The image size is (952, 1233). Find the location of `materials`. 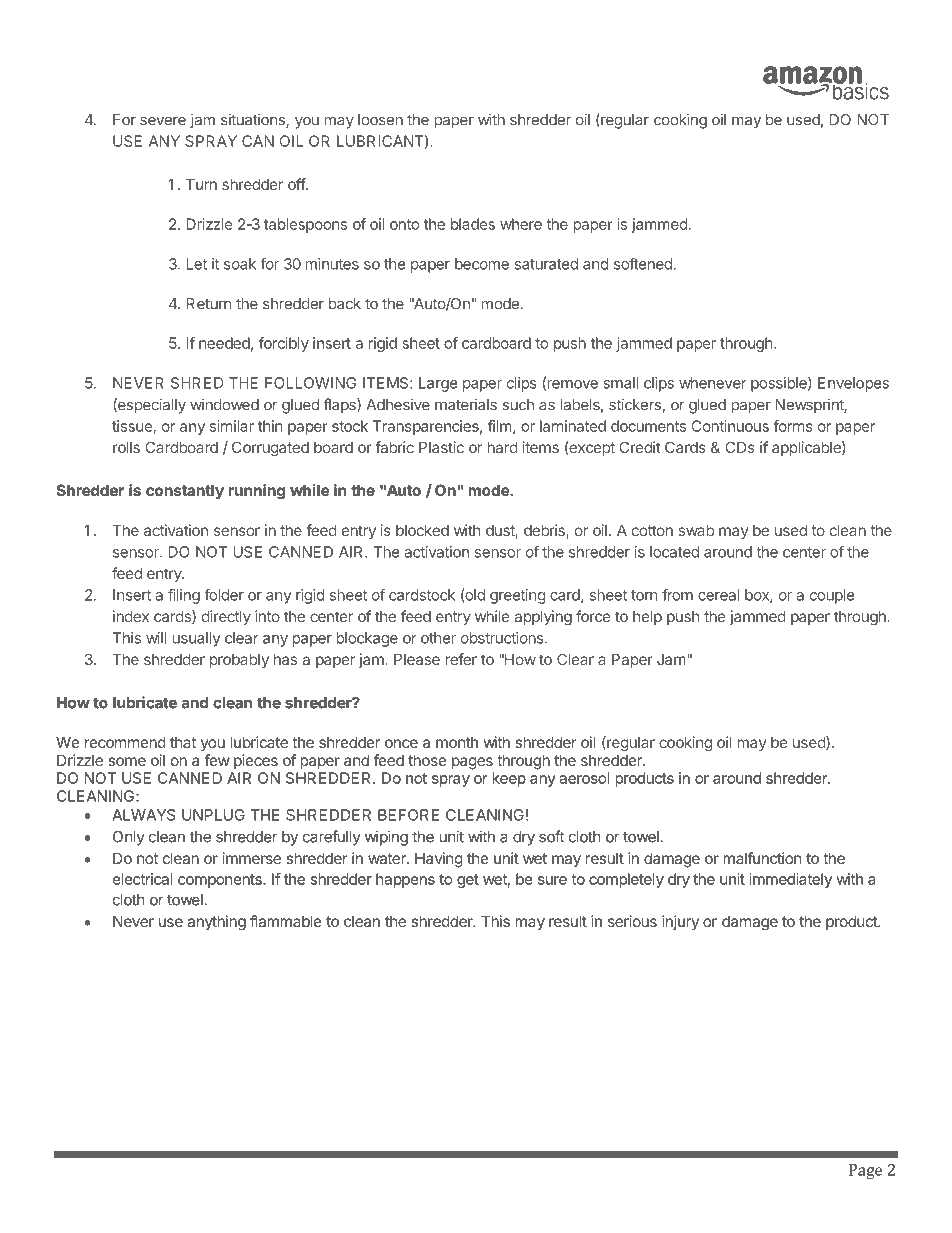

materials is located at coordinates (466, 405).
